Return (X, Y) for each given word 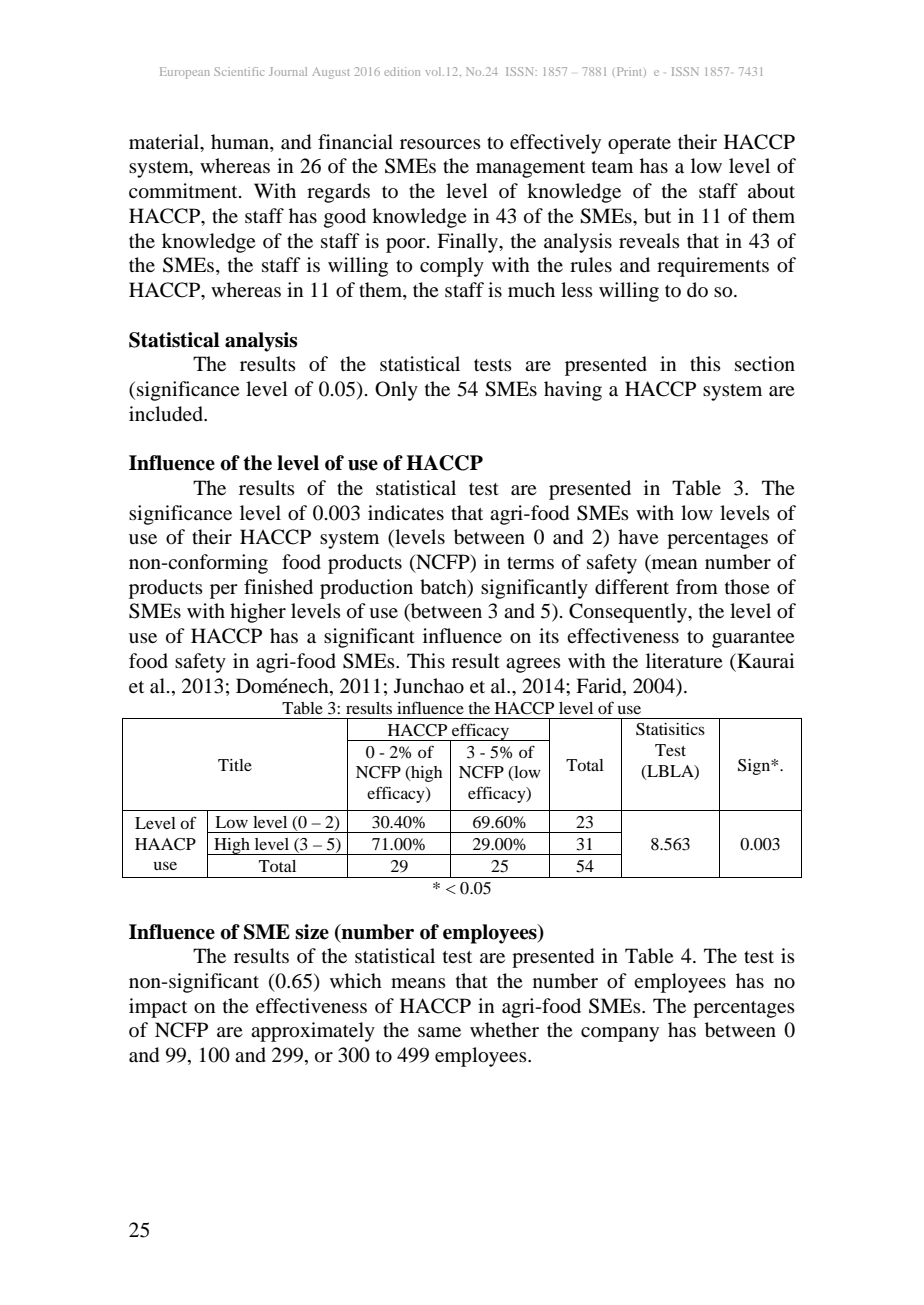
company (620, 1034)
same (439, 1032)
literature (684, 661)
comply (452, 267)
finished (278, 586)
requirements (713, 267)
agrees (533, 665)
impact (158, 1008)
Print (631, 72)
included (167, 414)
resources (440, 144)
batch (444, 587)
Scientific (239, 71)
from (697, 587)
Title (235, 765)
